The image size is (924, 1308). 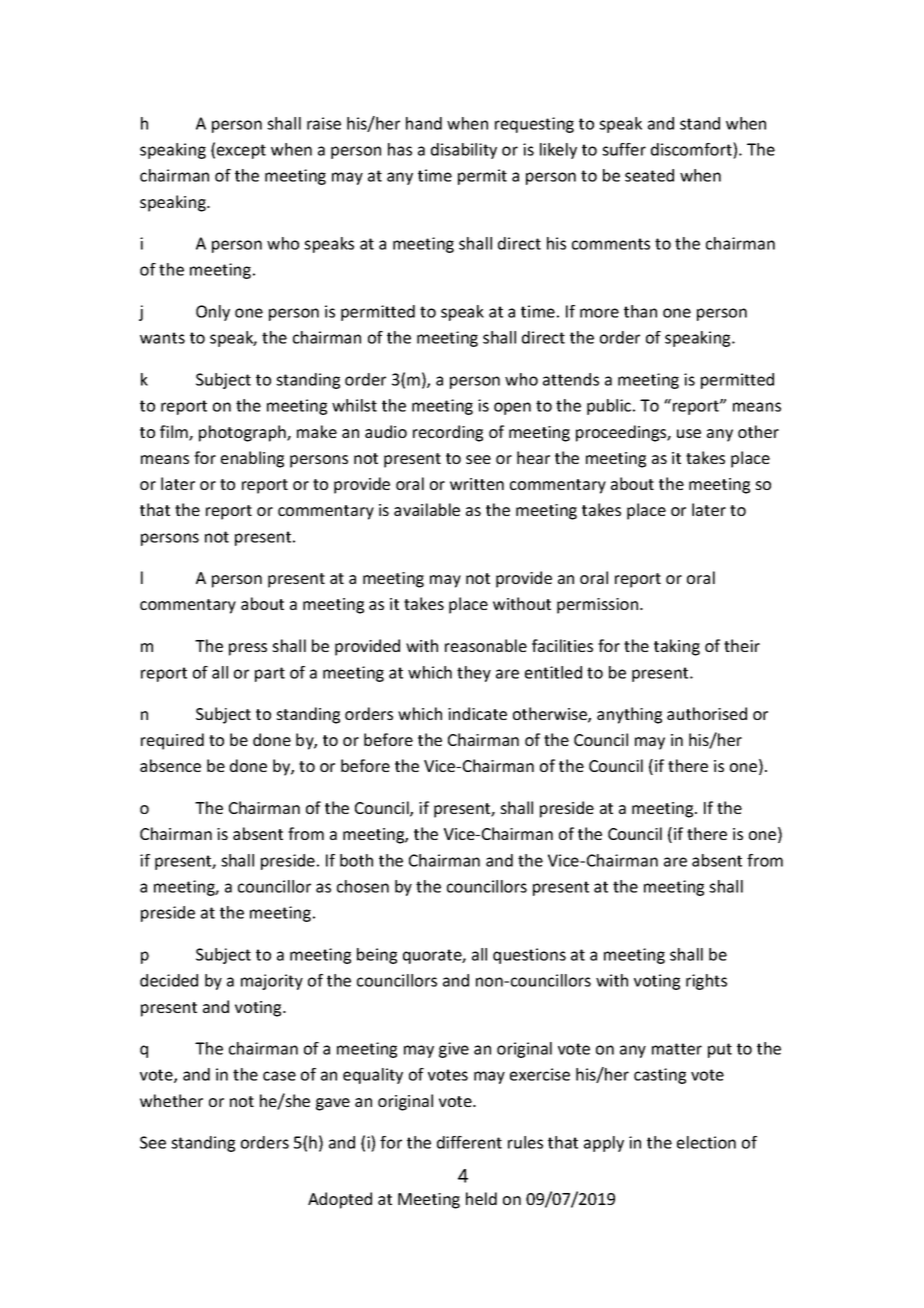 What do you see at coordinates (241, 151) in the screenshot?
I see `except` at bounding box center [241, 151].
